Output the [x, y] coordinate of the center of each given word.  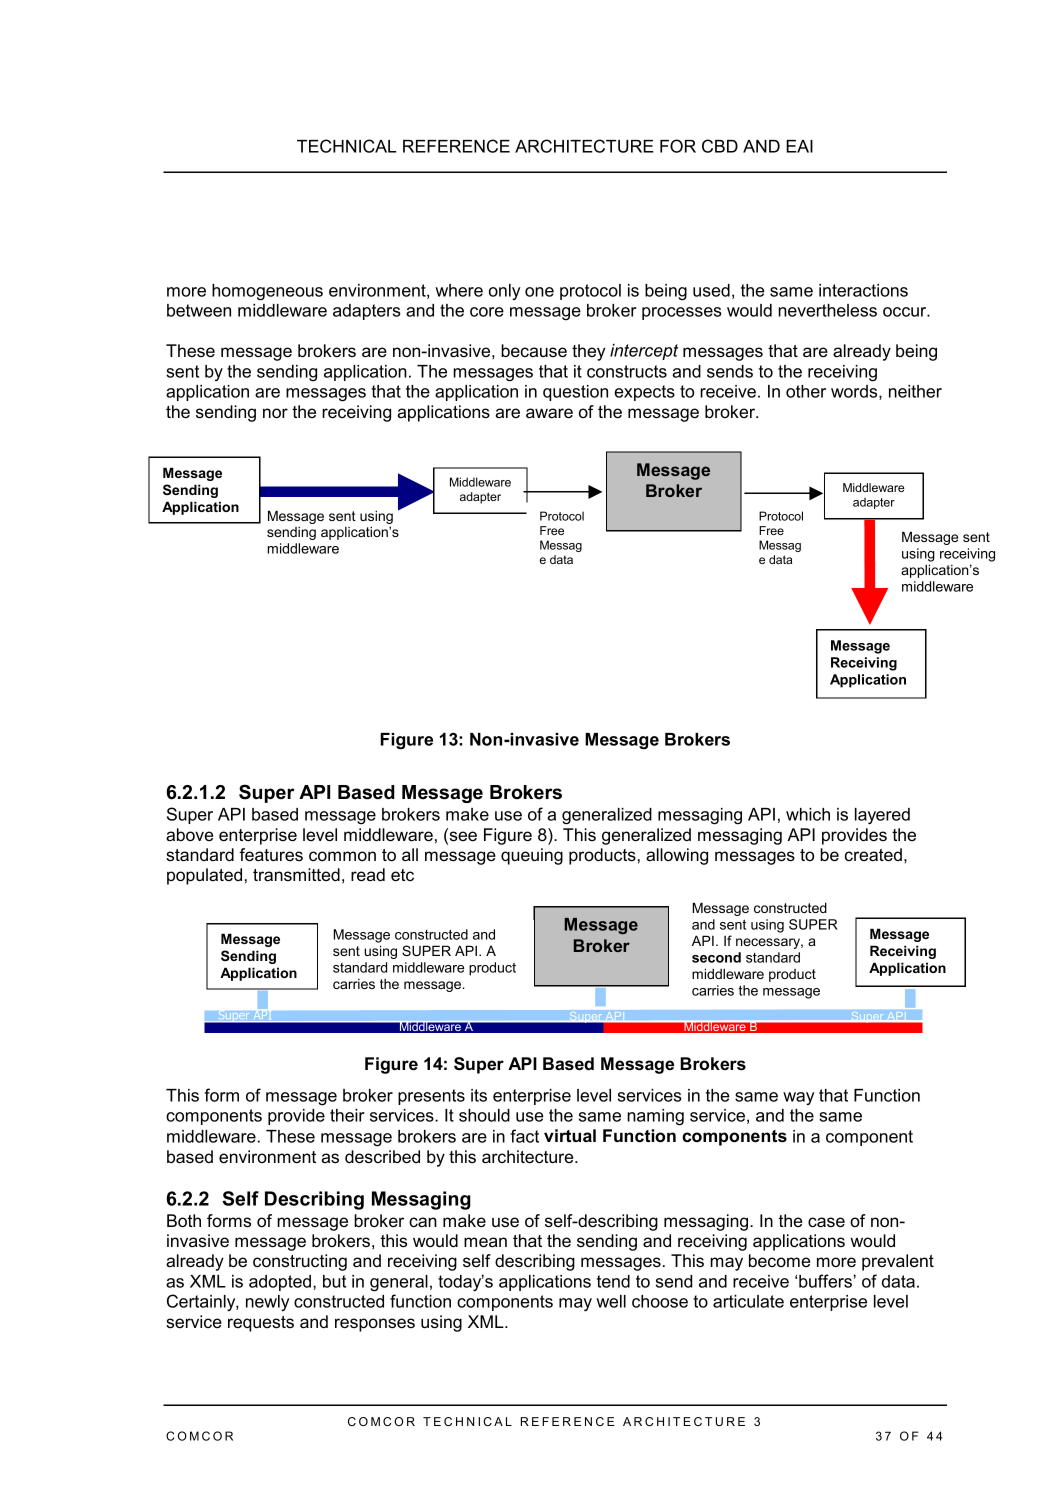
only [505, 292]
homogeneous [267, 292]
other [806, 391]
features [271, 854]
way [799, 1098]
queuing [532, 856]
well [611, 1301]
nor [275, 413]
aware [549, 413]
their [347, 1115]
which [808, 814]
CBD [720, 146]
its [479, 1095]
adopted [280, 1283]
